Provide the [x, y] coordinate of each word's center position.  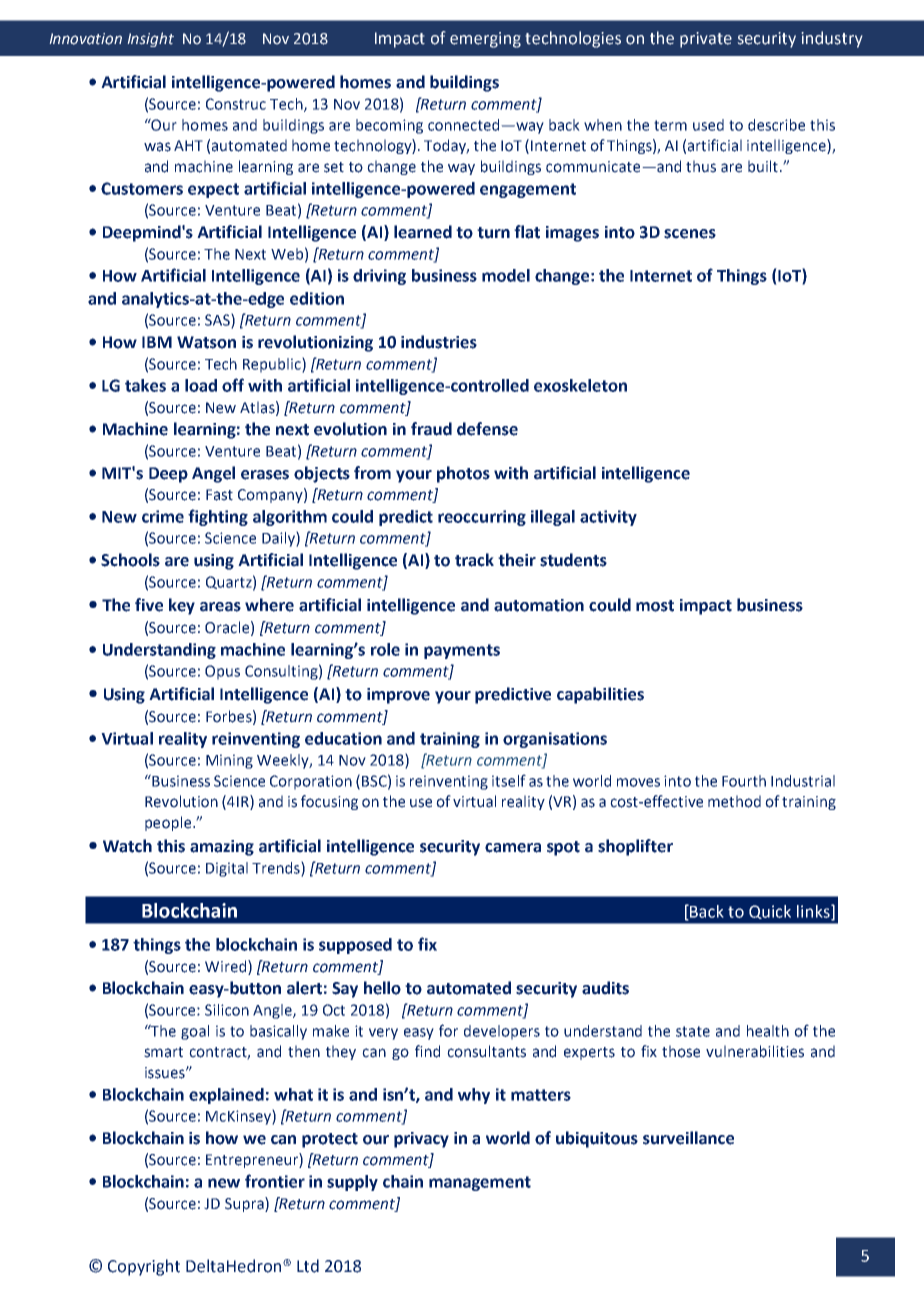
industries [439, 342]
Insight [150, 39]
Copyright [144, 1267]
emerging [485, 40]
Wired [227, 966]
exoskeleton [580, 385]
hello [382, 988]
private [706, 40]
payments [462, 651]
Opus [222, 672]
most [655, 606]
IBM [157, 342]
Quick [770, 912]
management [480, 1183]
